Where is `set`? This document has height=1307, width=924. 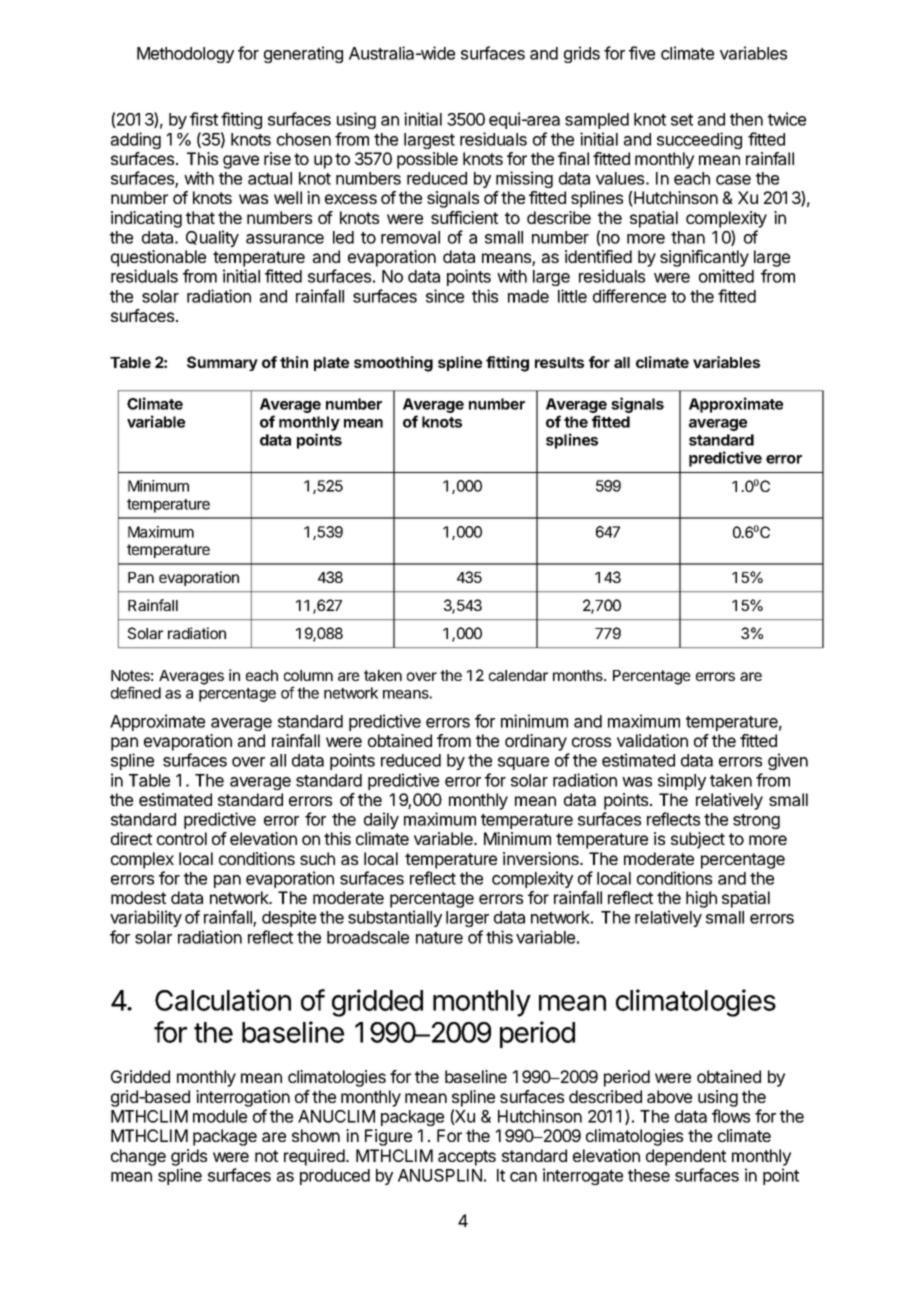 set is located at coordinates (682, 120).
